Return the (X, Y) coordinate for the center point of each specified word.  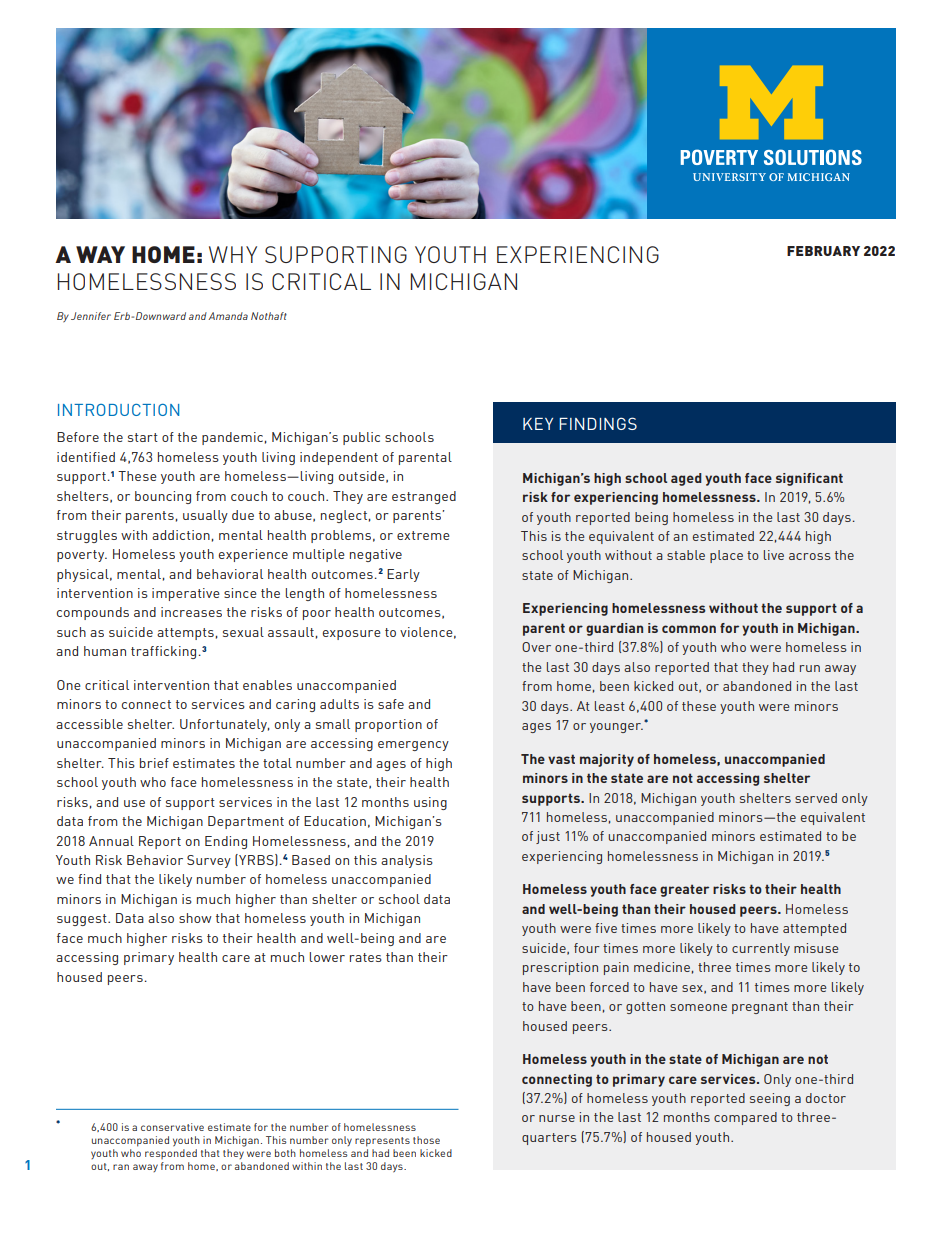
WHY (233, 254)
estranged (424, 497)
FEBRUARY (823, 251)
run (810, 668)
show (195, 918)
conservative (172, 1127)
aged (686, 479)
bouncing (163, 497)
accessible (89, 724)
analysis (407, 861)
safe (391, 704)
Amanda (228, 316)
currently (761, 949)
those (426, 1140)
